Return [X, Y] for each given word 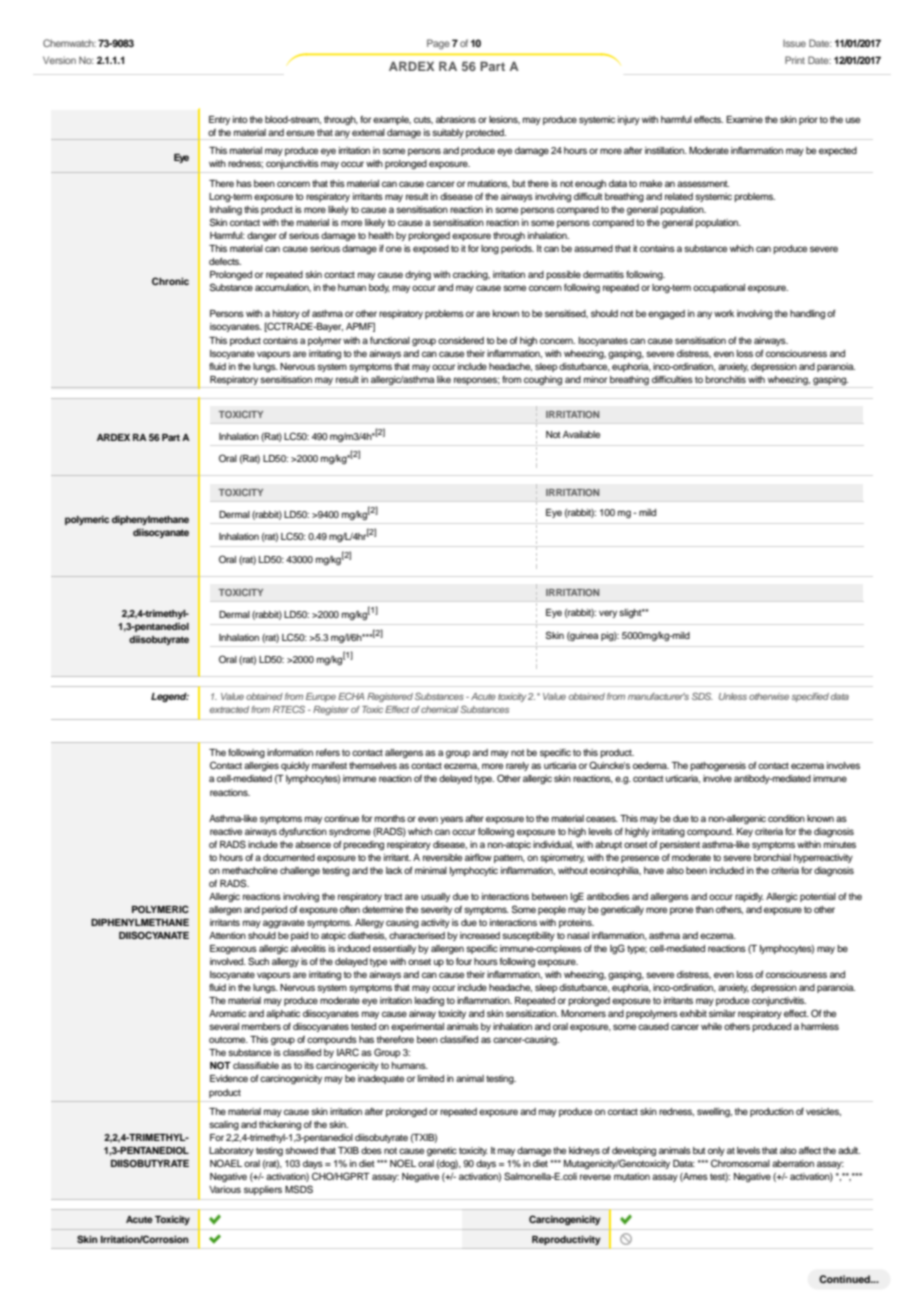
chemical [440, 709]
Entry [219, 120]
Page [438, 44]
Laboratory [231, 1151]
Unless [733, 696]
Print [795, 60]
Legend [170, 697]
